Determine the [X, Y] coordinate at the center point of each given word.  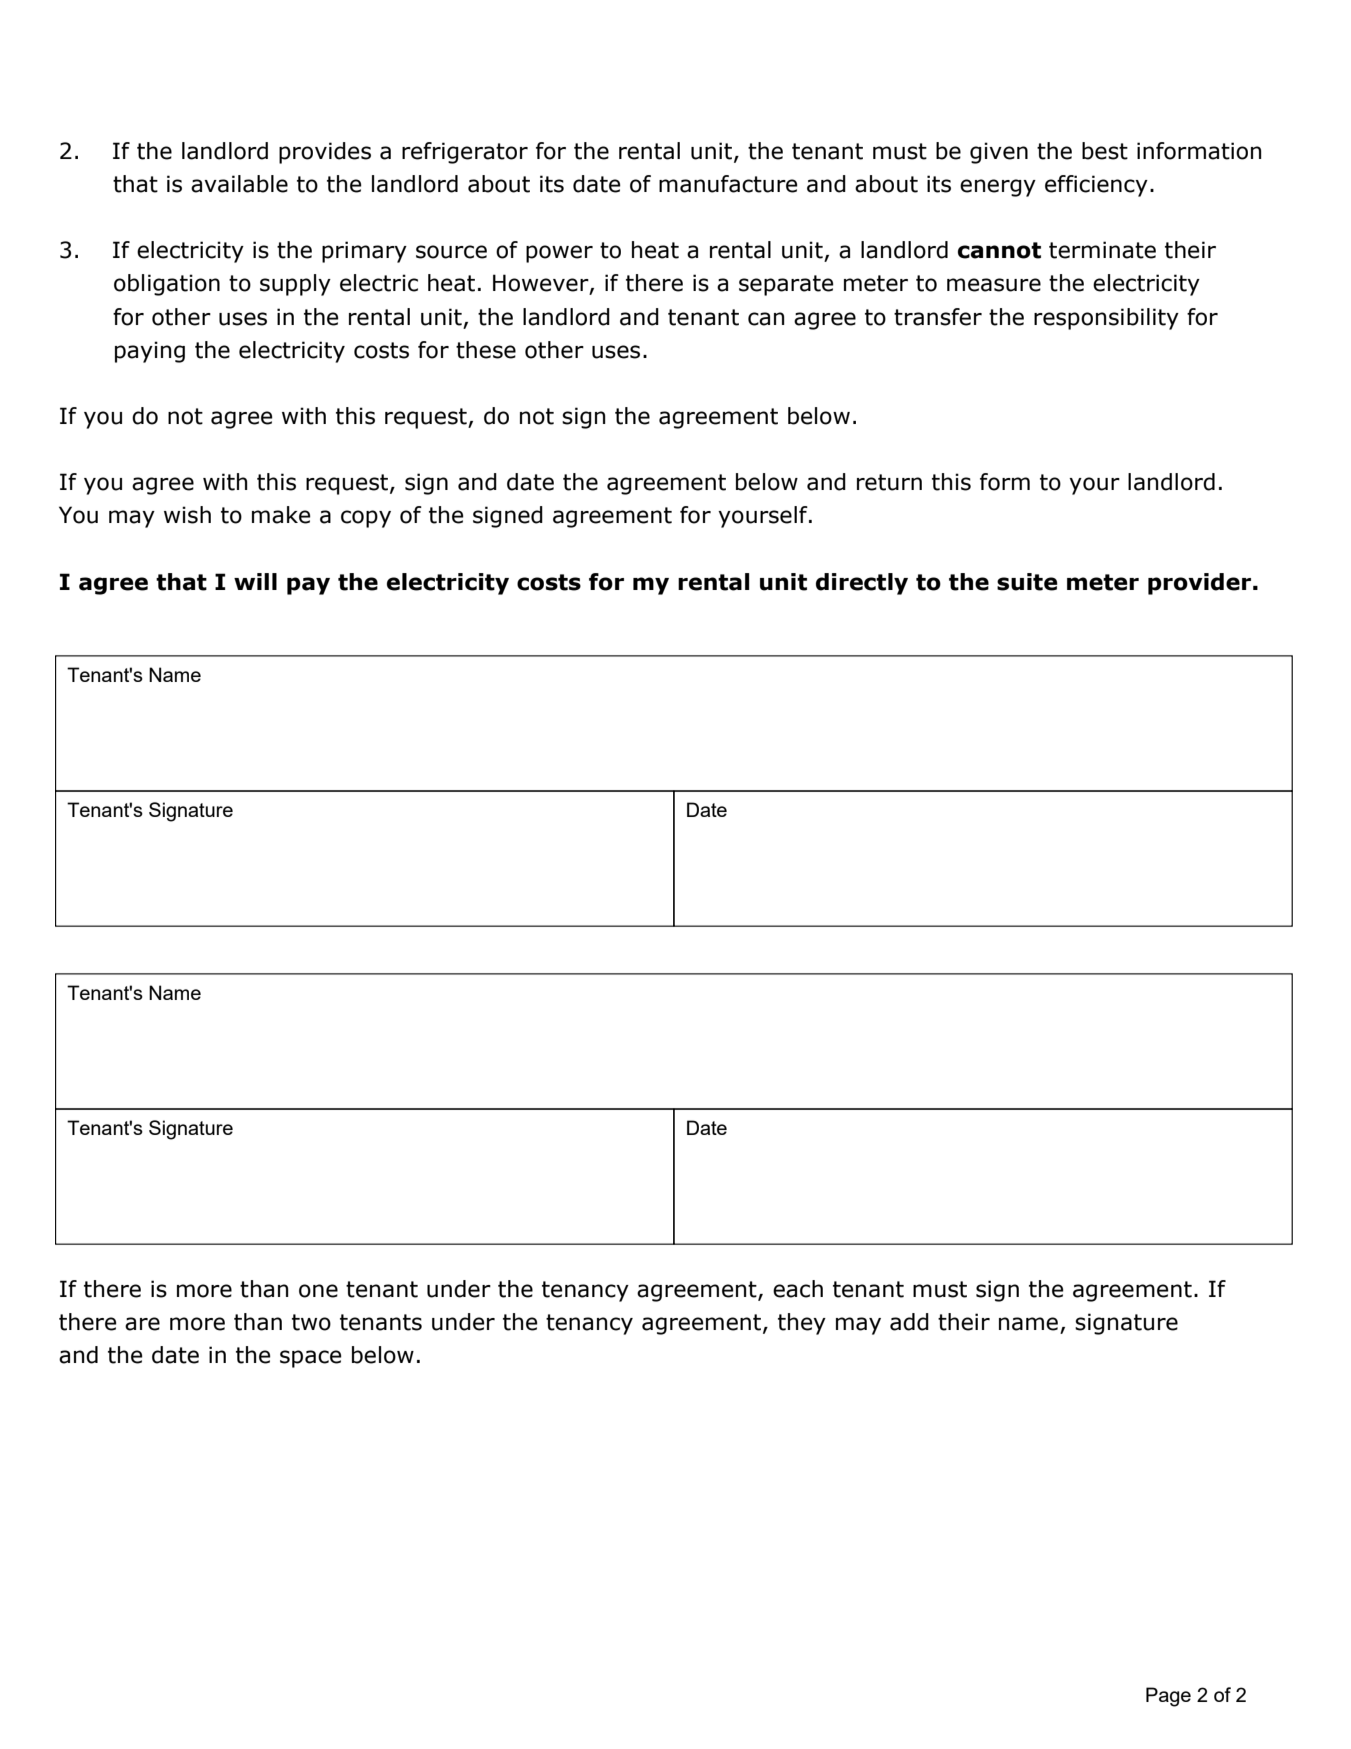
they [802, 1324]
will [255, 581]
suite [1027, 582]
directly [862, 584]
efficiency [1096, 186]
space [311, 1359]
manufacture [728, 184]
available [239, 184]
